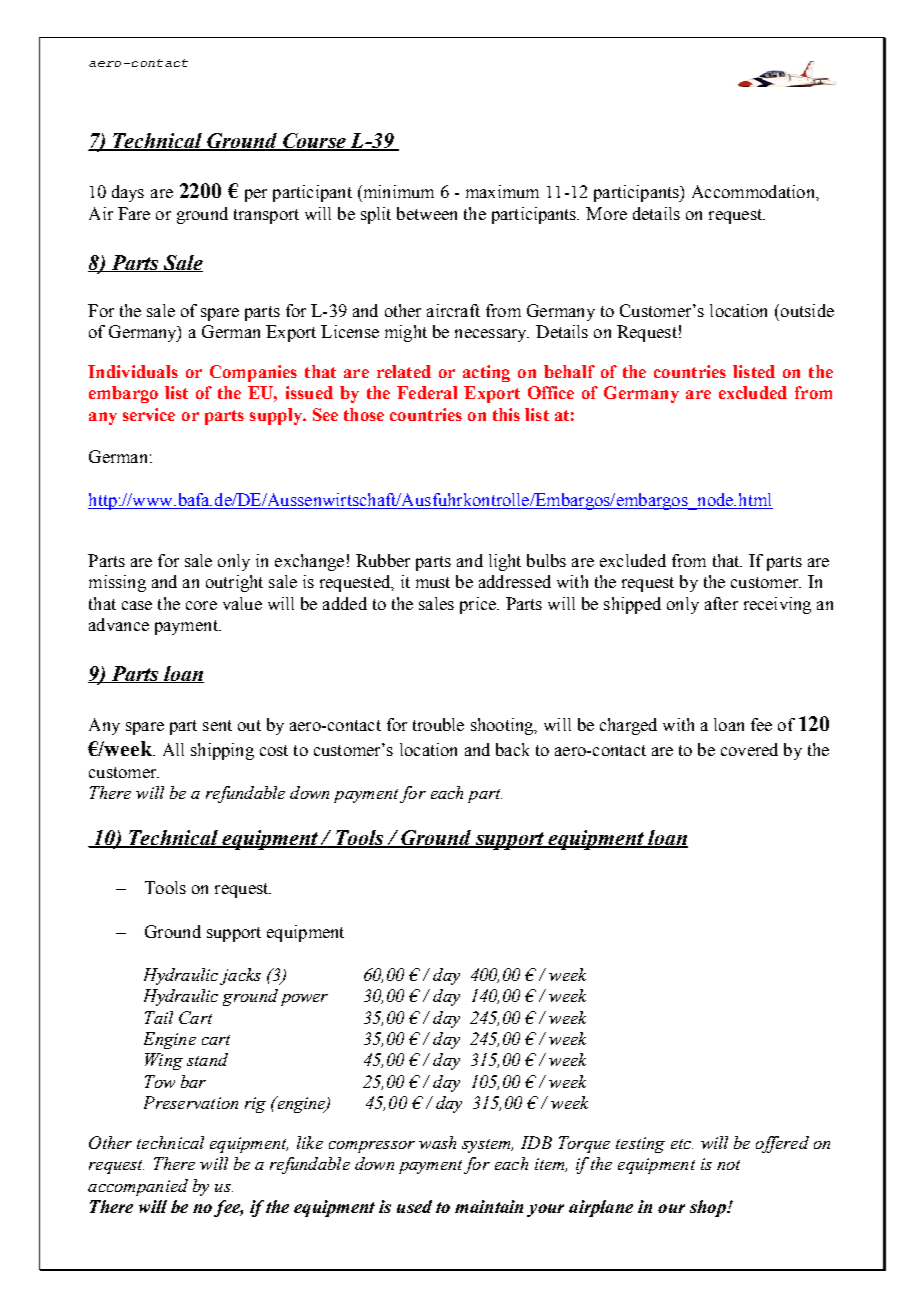  I want to click on maximum, so click(502, 191).
